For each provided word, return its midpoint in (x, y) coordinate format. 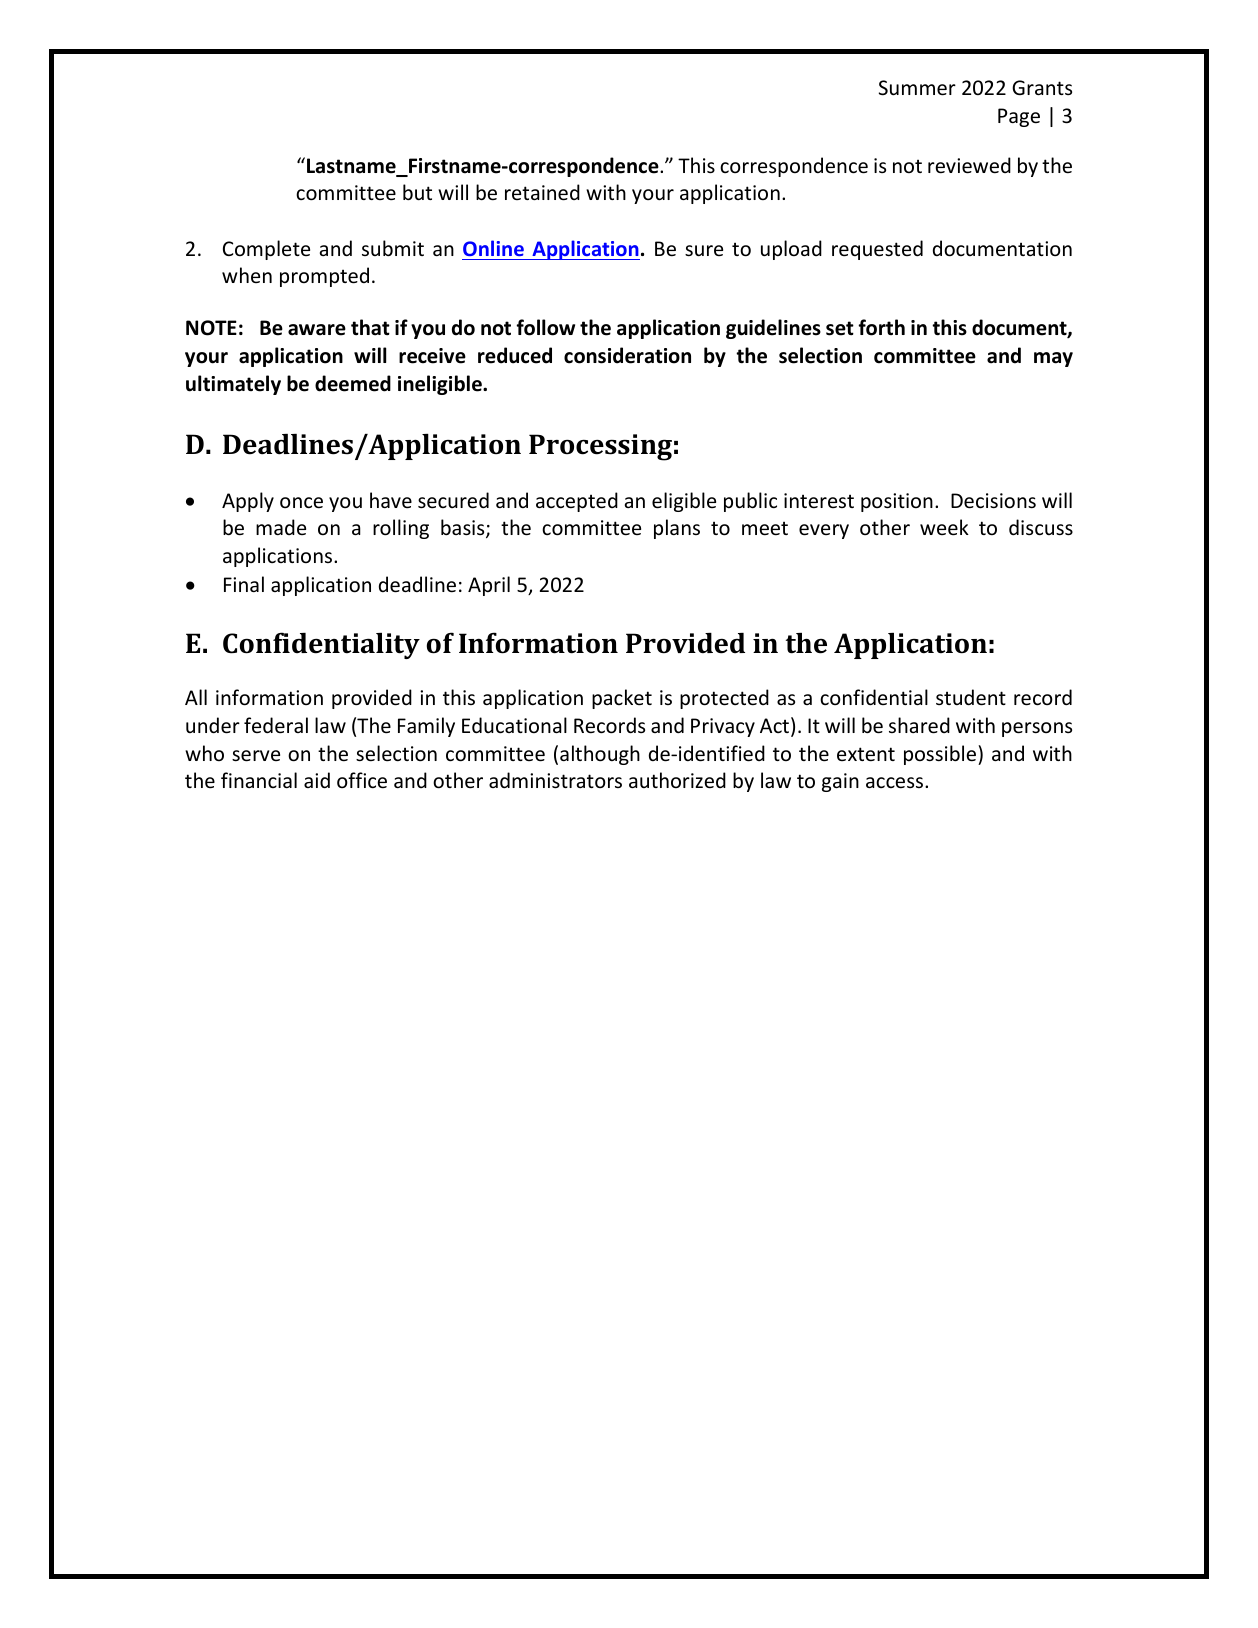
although (600, 755)
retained (542, 192)
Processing (600, 447)
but (417, 192)
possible (941, 755)
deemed (353, 383)
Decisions (993, 501)
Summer (917, 88)
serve (256, 756)
